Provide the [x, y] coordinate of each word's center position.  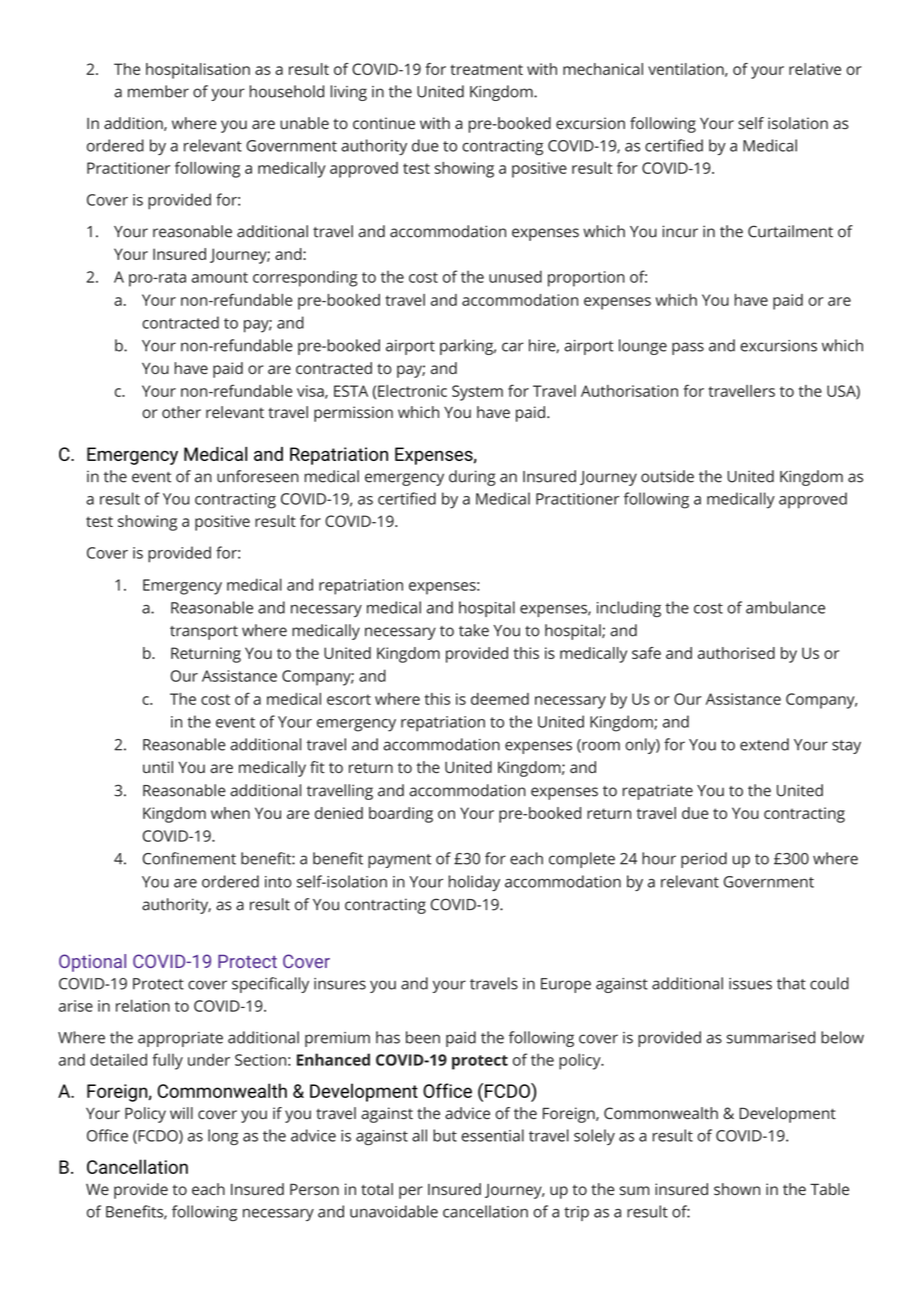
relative [815, 69]
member [158, 91]
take [474, 630]
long [223, 1137]
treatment [486, 69]
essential [492, 1135]
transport [204, 633]
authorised [736, 653]
